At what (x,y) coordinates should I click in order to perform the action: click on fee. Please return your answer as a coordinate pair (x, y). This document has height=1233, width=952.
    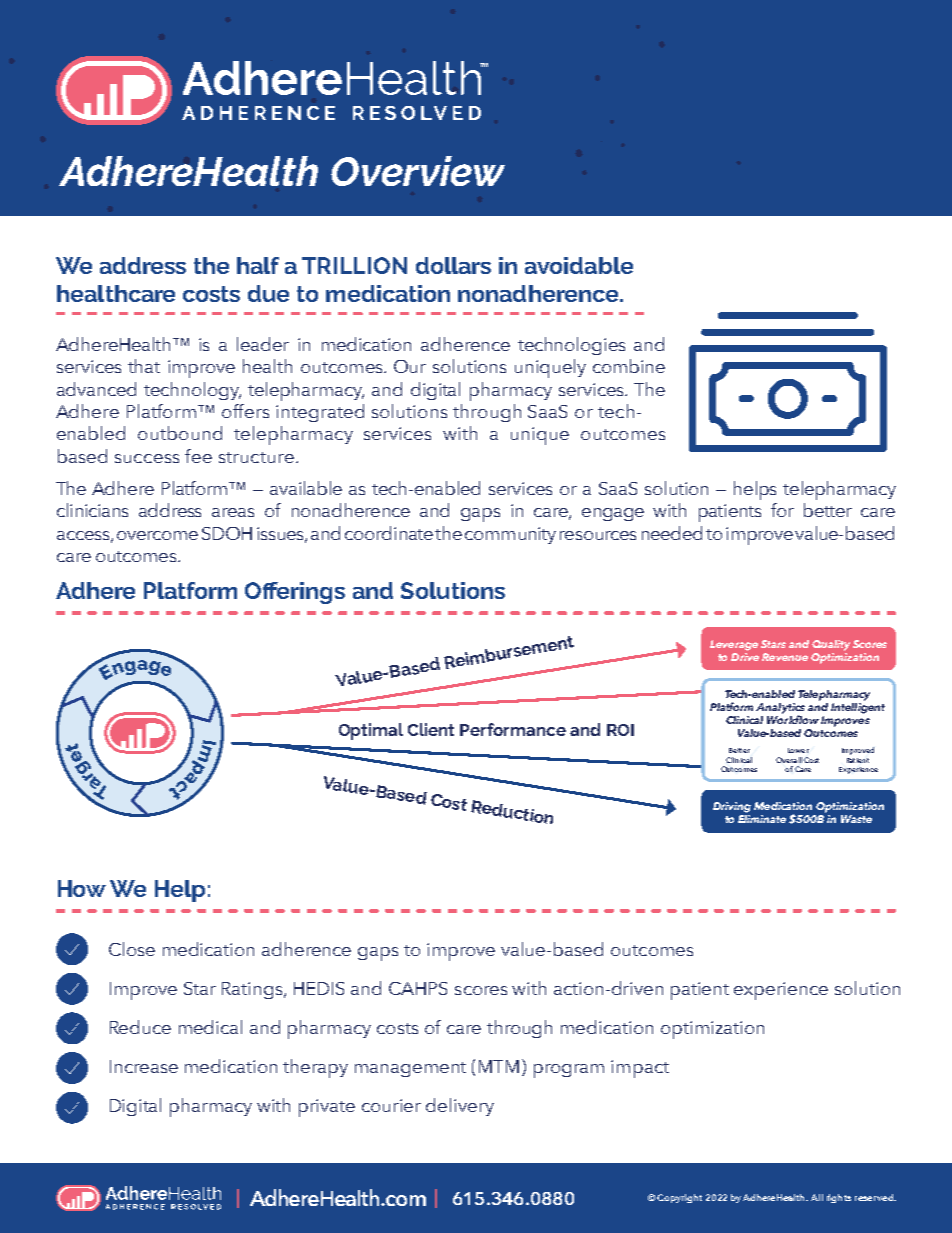
    Looking at the image, I should click on (198, 456).
